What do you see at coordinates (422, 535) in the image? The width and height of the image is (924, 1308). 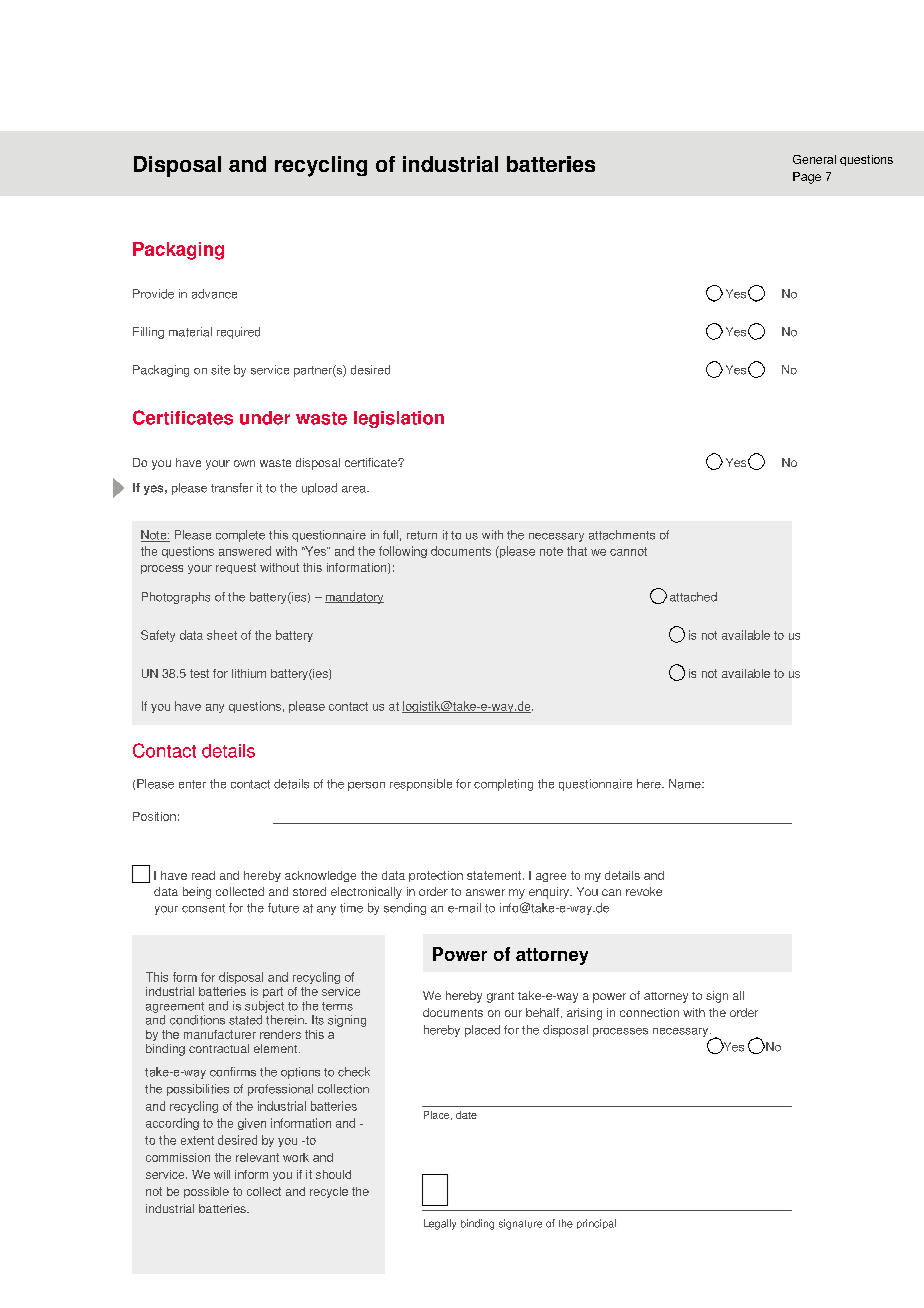 I see `return` at bounding box center [422, 535].
